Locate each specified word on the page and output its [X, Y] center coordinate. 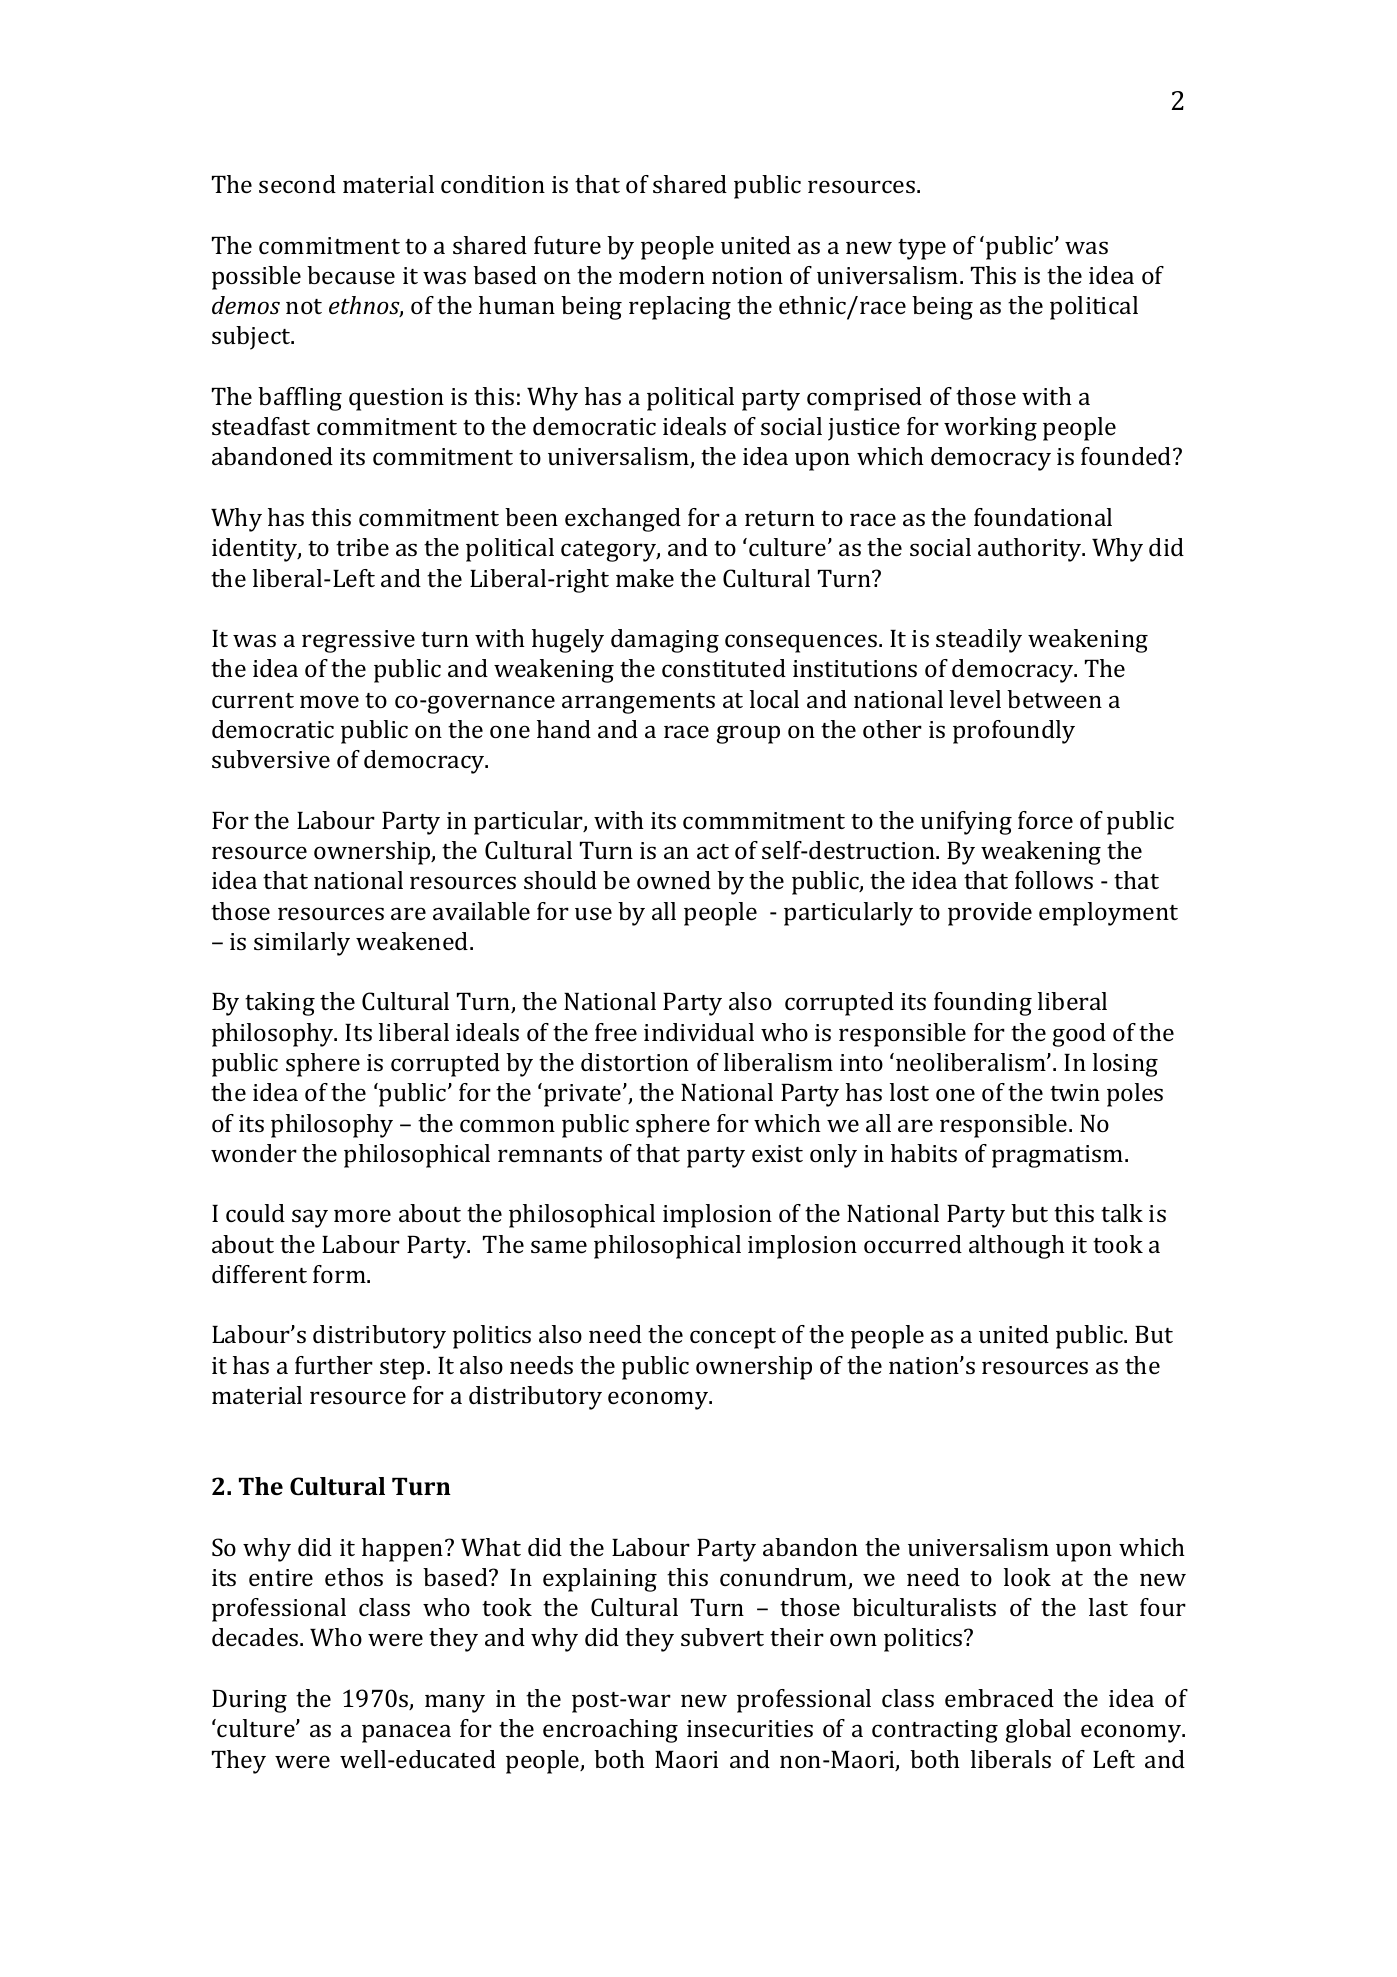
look [1027, 1577]
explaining [600, 1580]
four [1163, 1607]
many [455, 1703]
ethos [354, 1577]
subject [252, 338]
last [1108, 1607]
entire [281, 1577]
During [249, 1701]
